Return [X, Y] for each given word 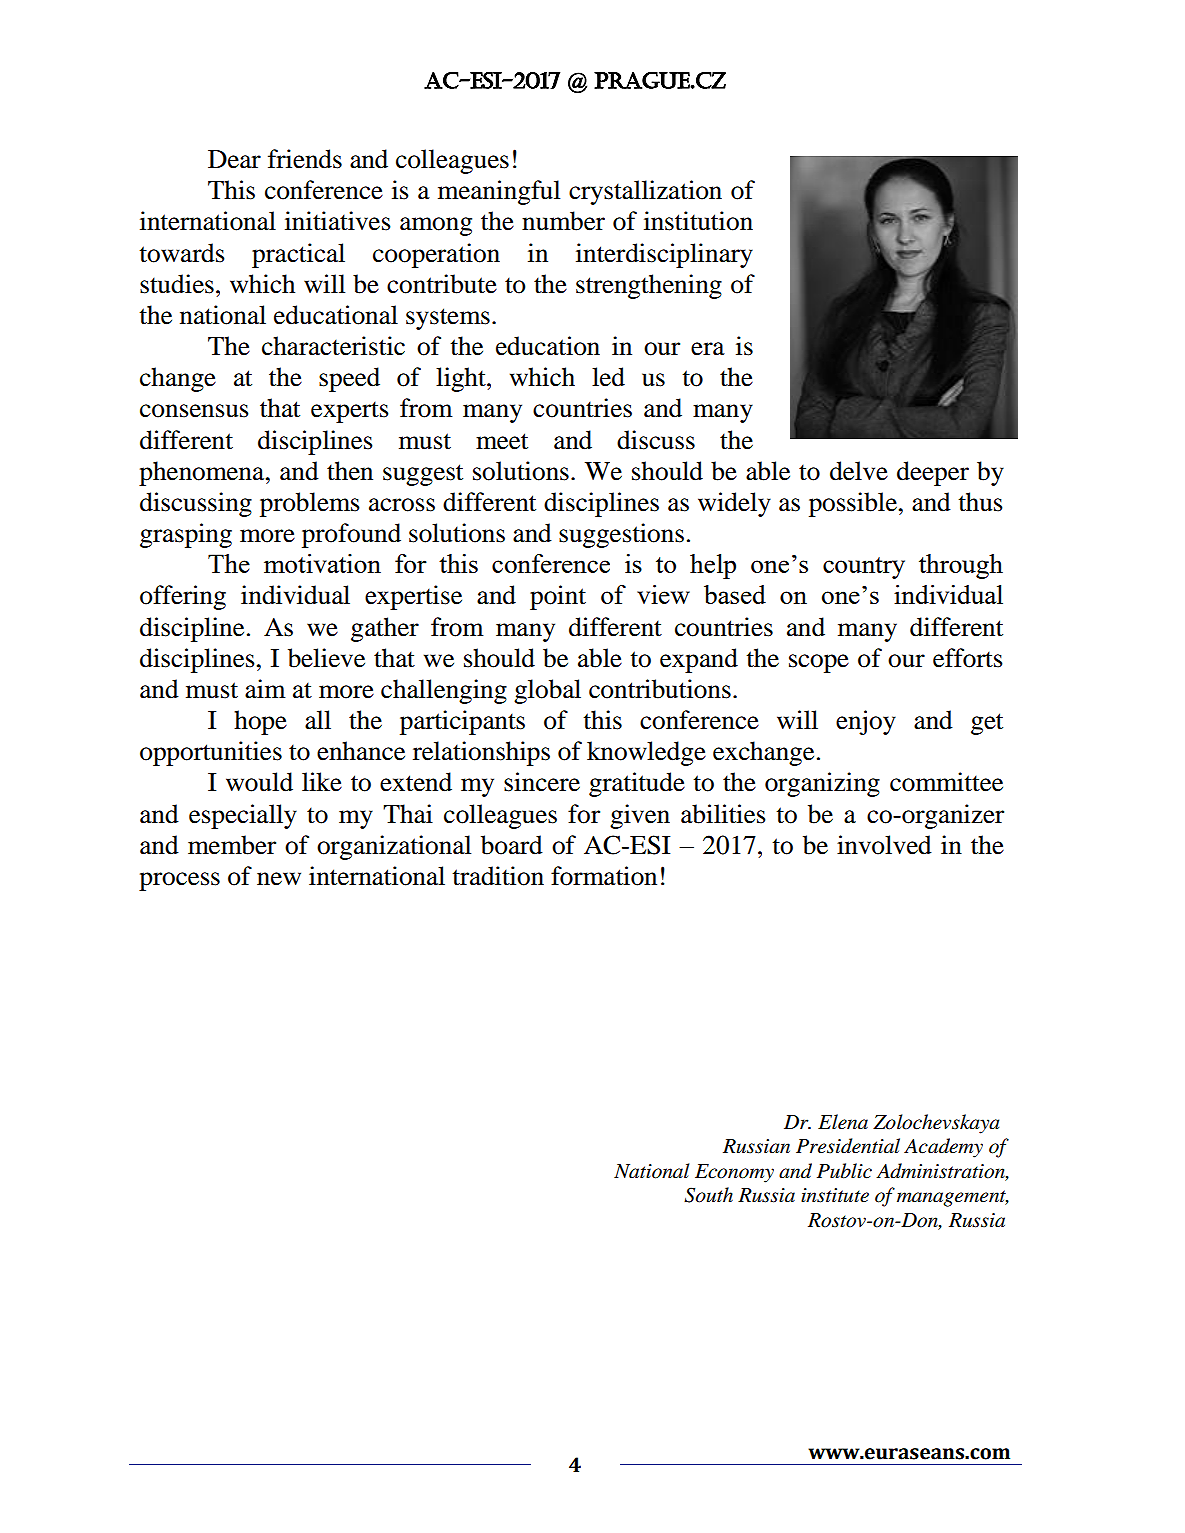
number [563, 221]
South [708, 1195]
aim [265, 689]
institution [698, 221]
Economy [734, 1173]
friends [305, 159]
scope [819, 663]
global [547, 691]
